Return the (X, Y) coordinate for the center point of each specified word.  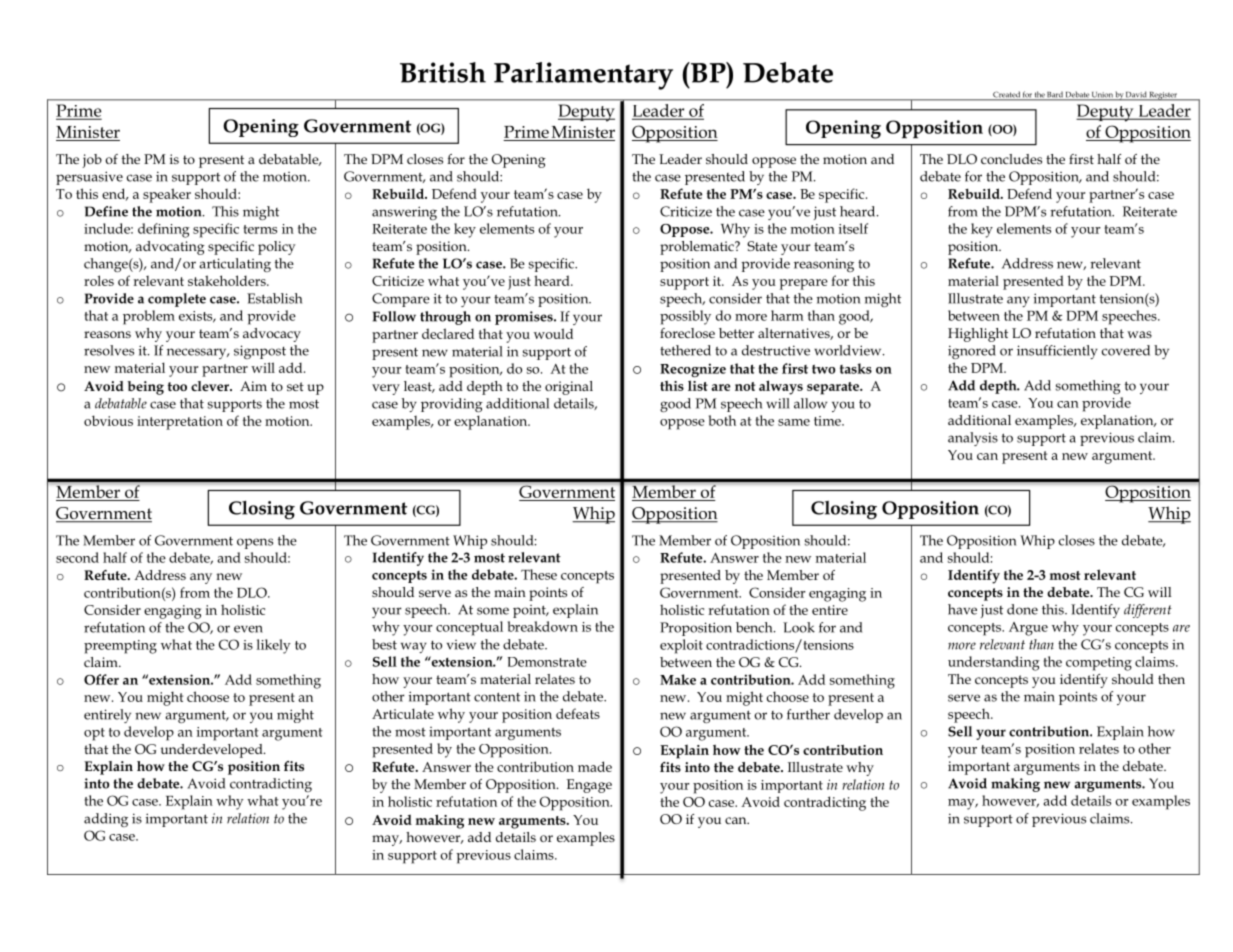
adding (106, 820)
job (92, 161)
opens (255, 543)
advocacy (272, 335)
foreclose (687, 333)
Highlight (978, 335)
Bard (1055, 95)
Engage (589, 786)
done (1022, 609)
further (808, 714)
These (539, 574)
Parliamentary (583, 76)
